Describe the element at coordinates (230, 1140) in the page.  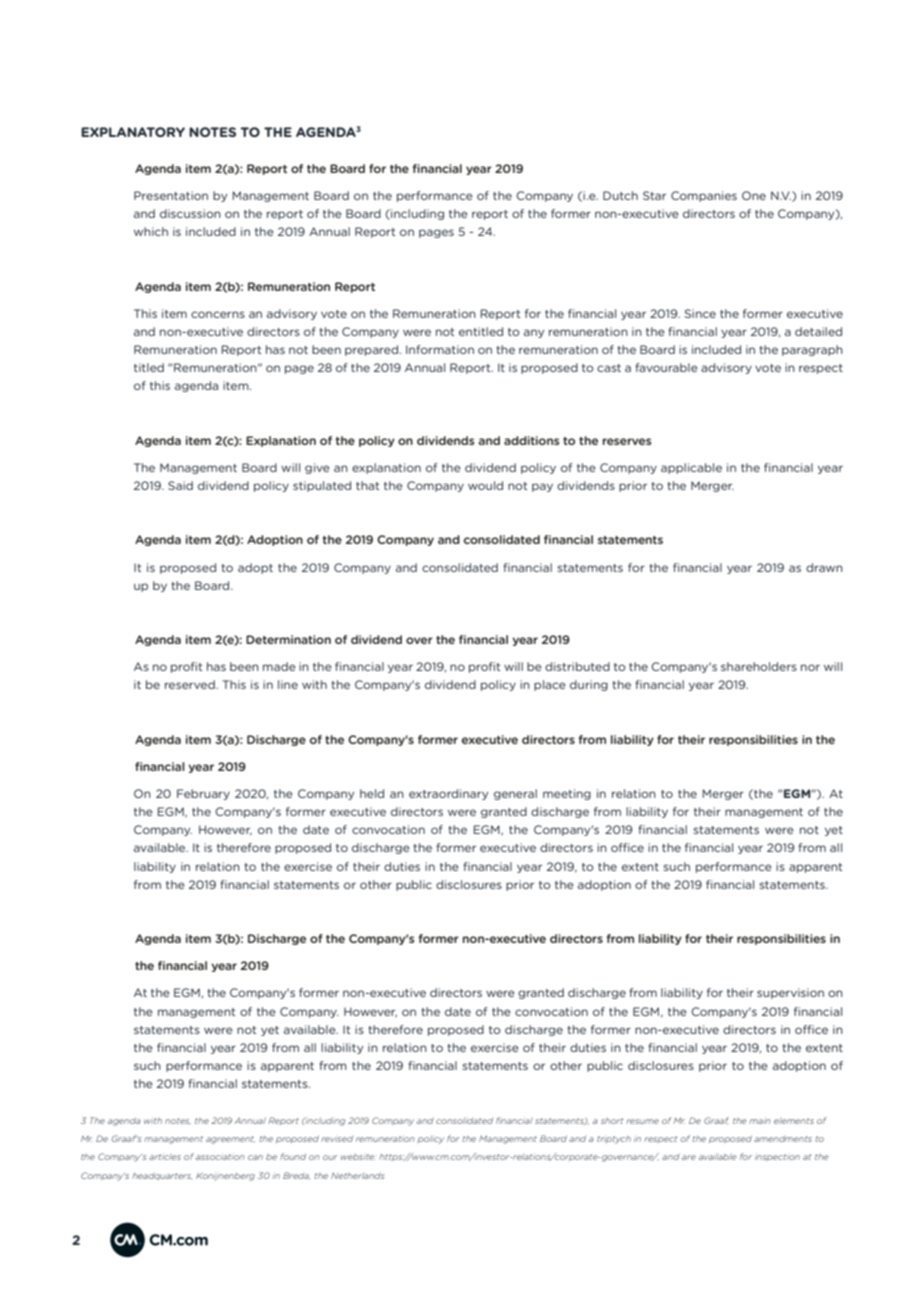
I see `agreement` at that location.
